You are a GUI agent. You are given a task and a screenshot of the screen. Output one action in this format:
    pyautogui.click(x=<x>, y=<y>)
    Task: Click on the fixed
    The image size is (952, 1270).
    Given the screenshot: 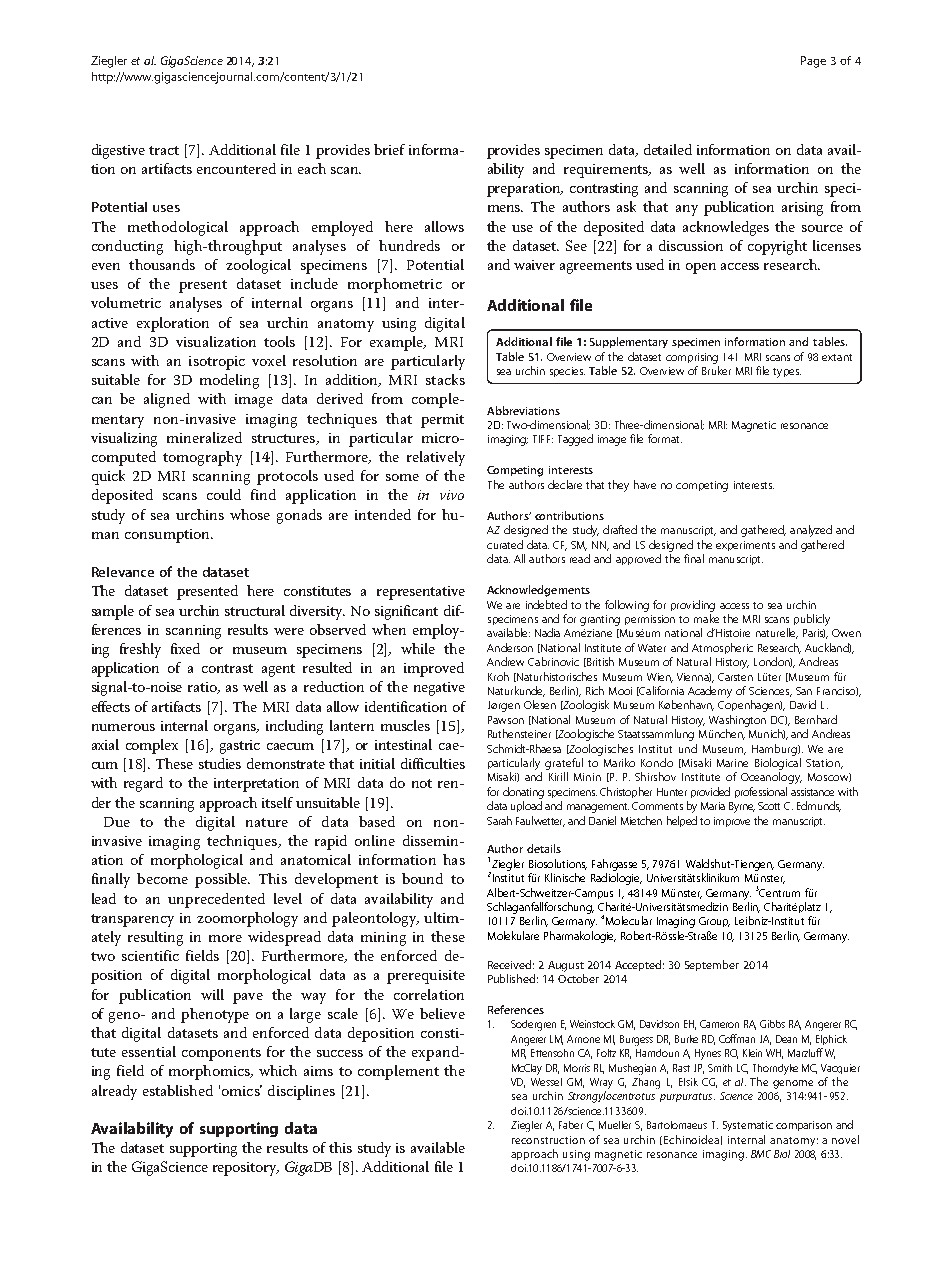 What is the action you would take?
    pyautogui.click(x=185, y=648)
